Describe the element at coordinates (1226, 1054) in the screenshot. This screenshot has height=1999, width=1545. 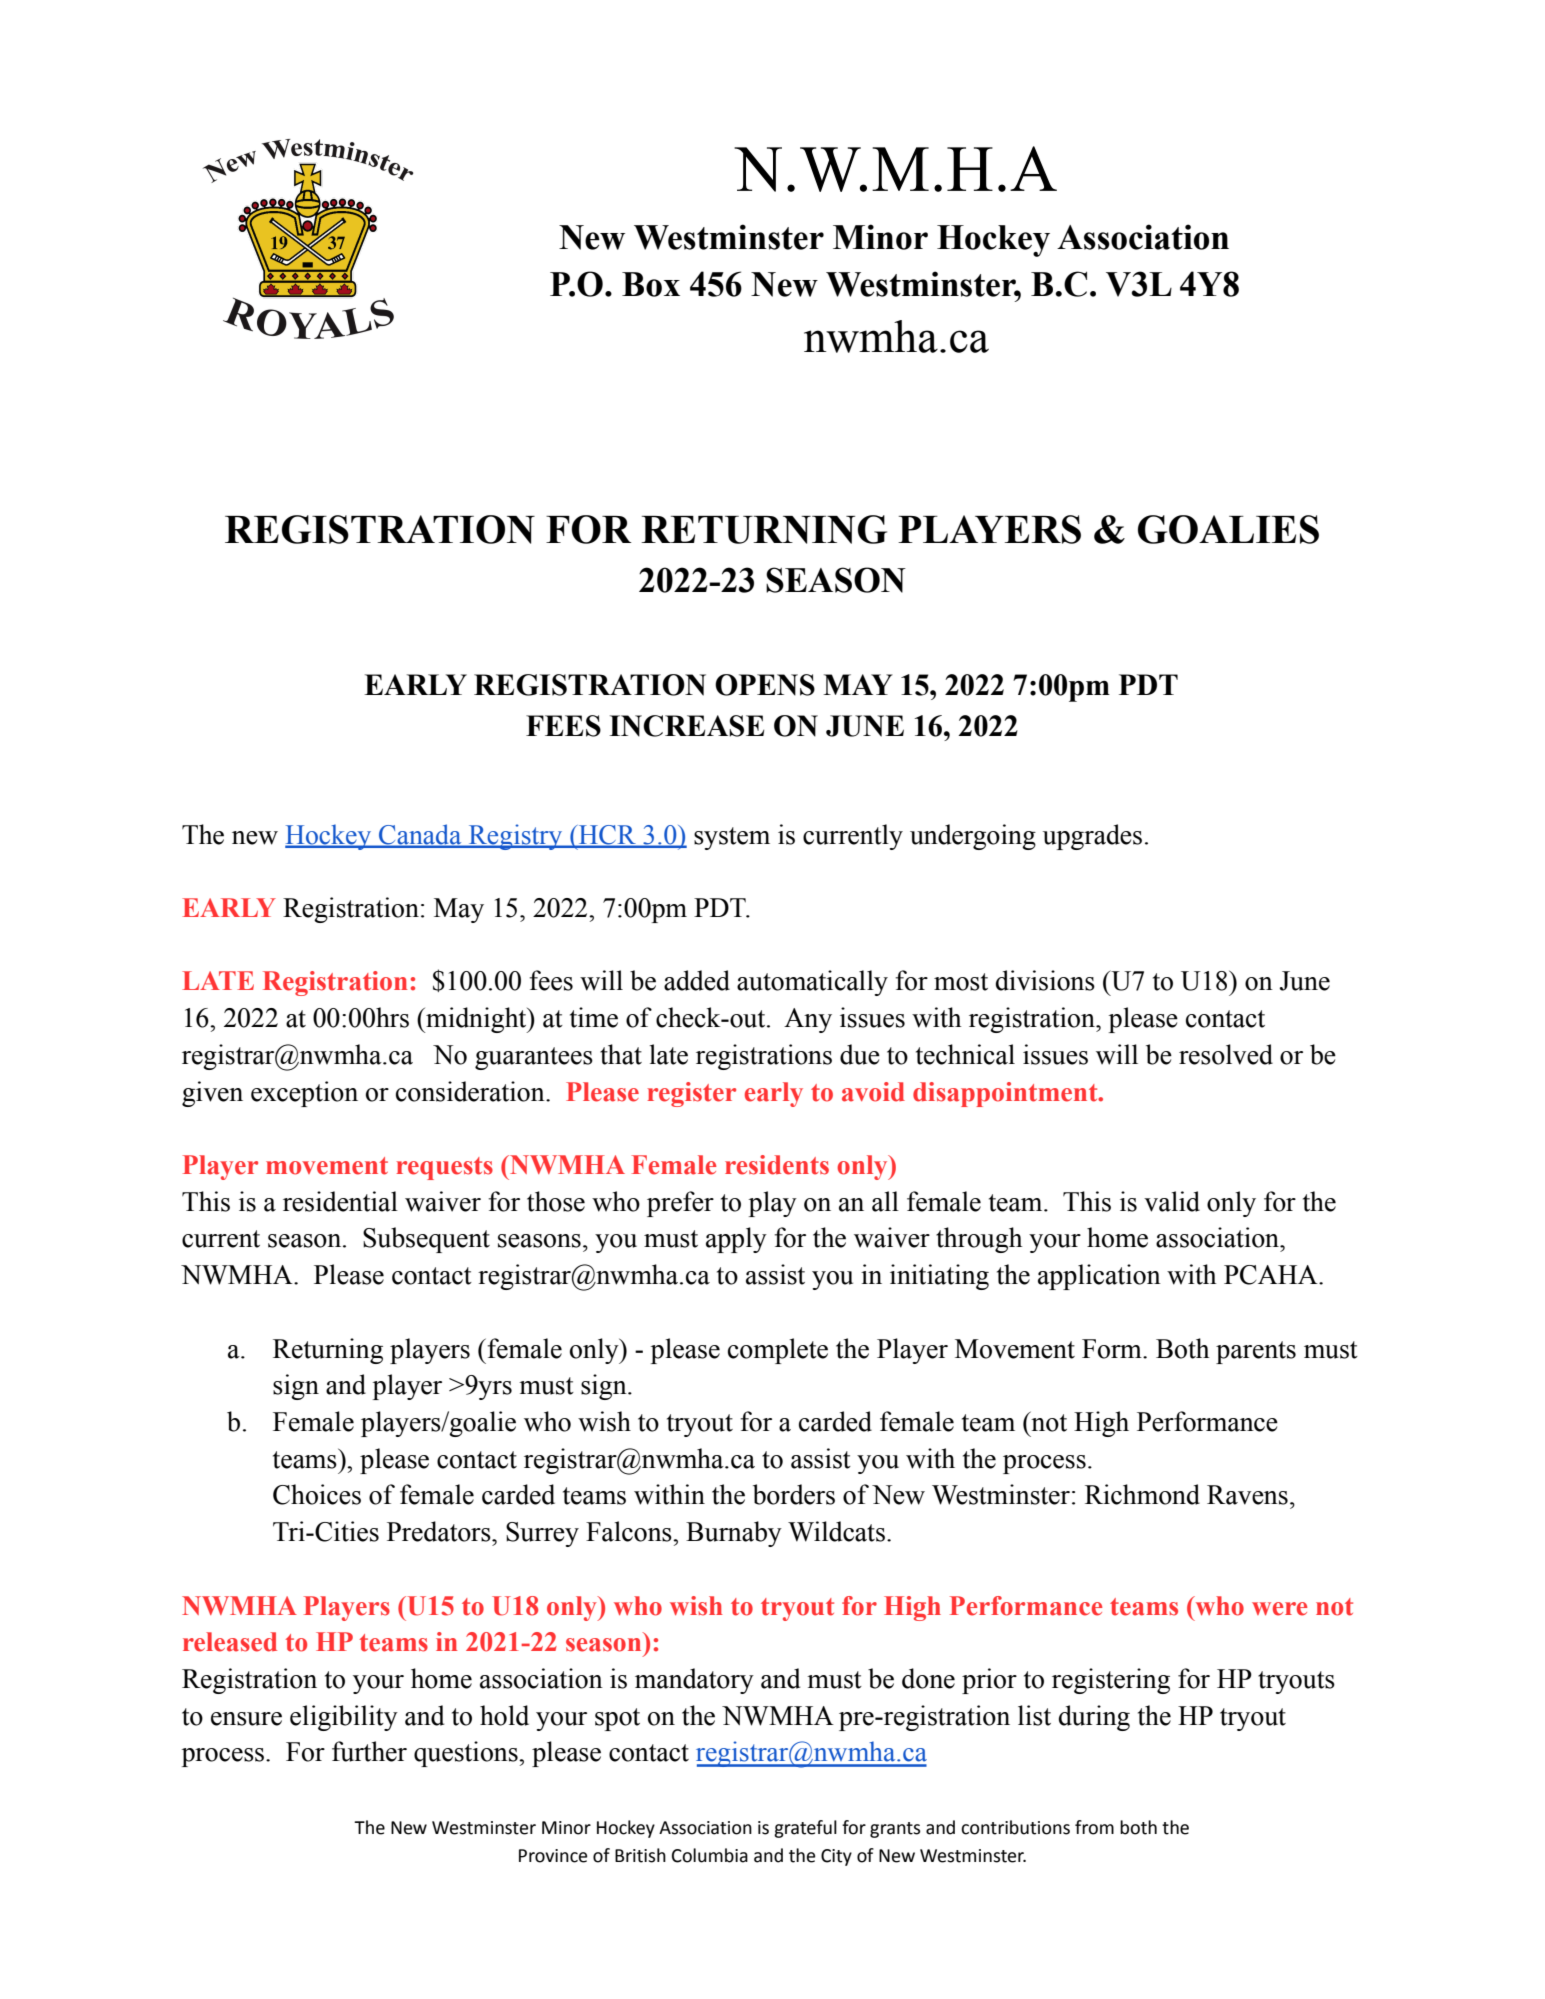
I see `resolved` at that location.
